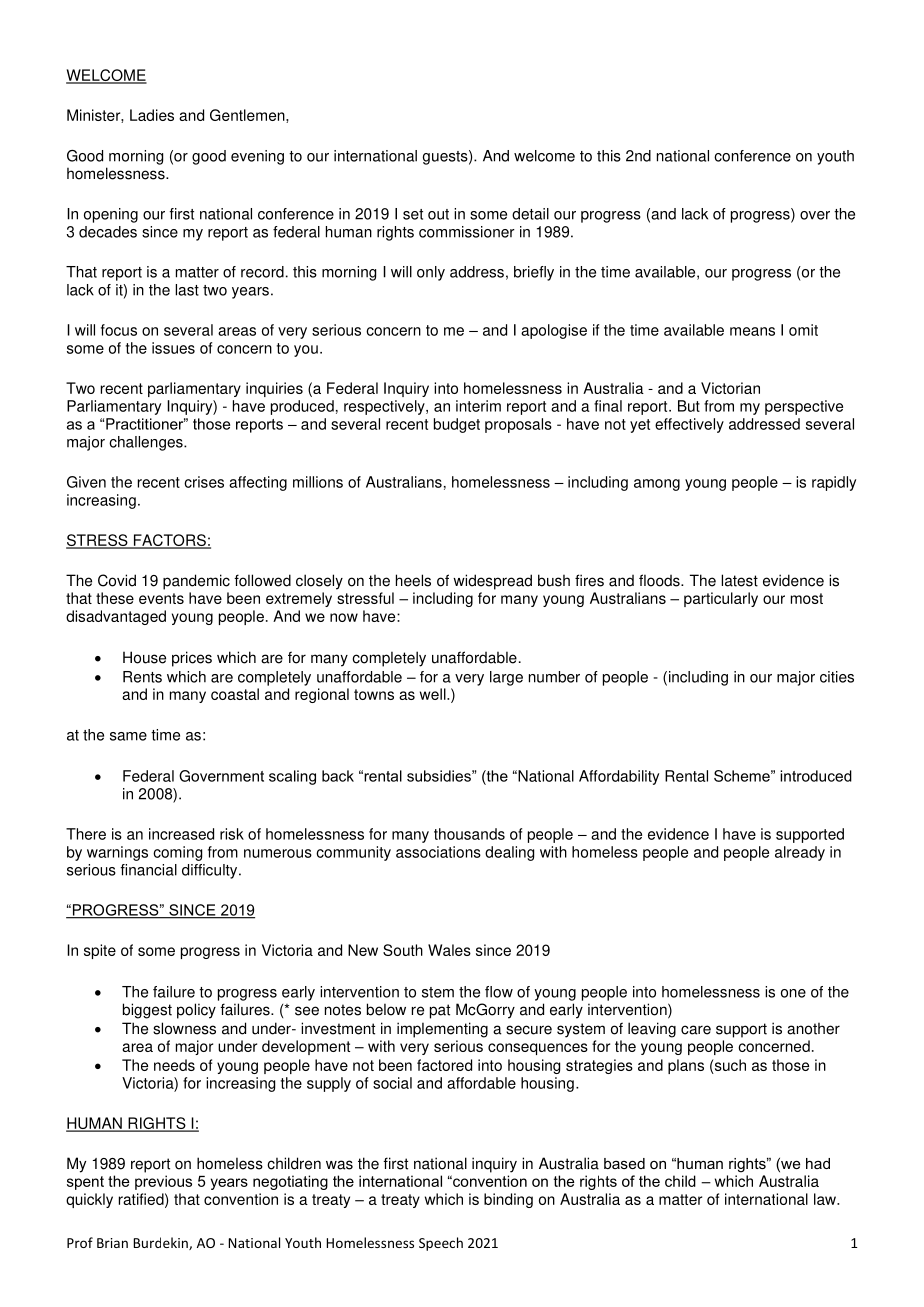  What do you see at coordinates (530, 214) in the screenshot?
I see `detail` at bounding box center [530, 214].
